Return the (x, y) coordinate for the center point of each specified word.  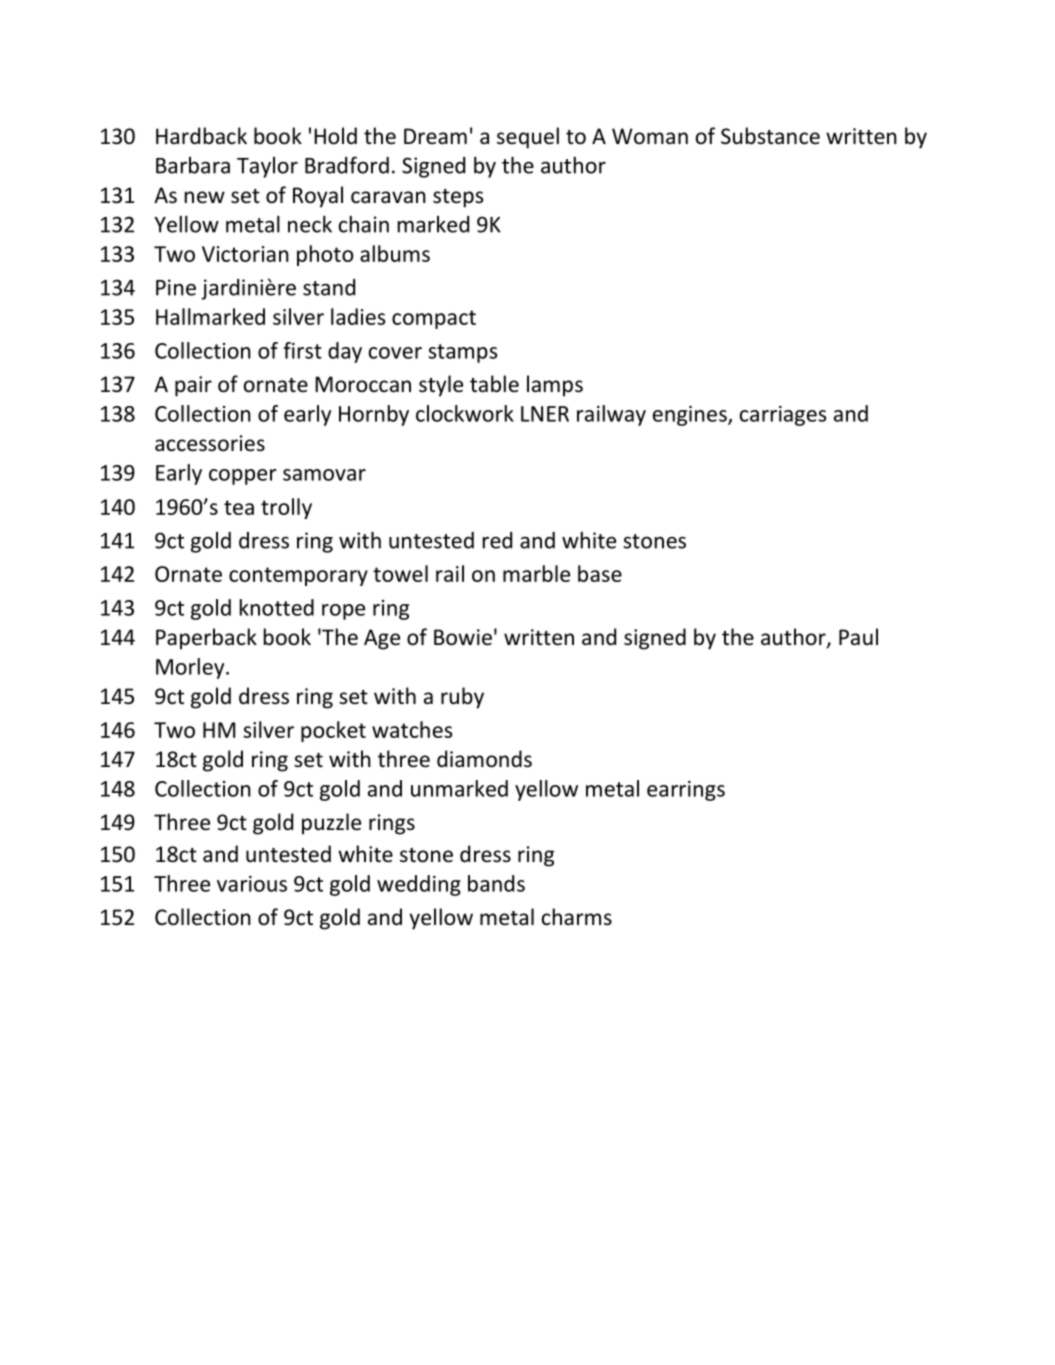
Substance (770, 136)
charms (577, 917)
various (252, 884)
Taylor (267, 167)
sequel (528, 138)
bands (496, 883)
